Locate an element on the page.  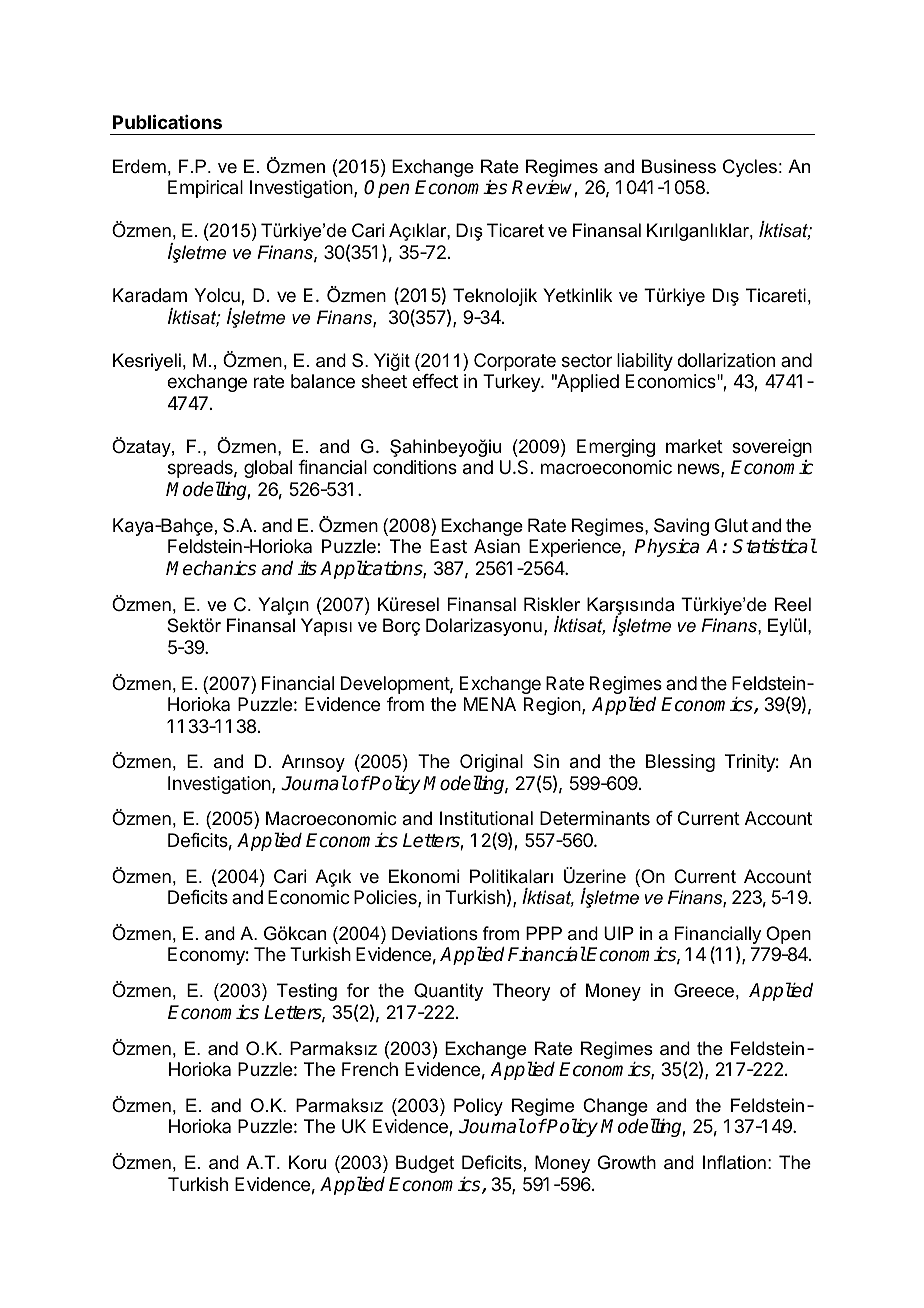
Business is located at coordinates (679, 166).
